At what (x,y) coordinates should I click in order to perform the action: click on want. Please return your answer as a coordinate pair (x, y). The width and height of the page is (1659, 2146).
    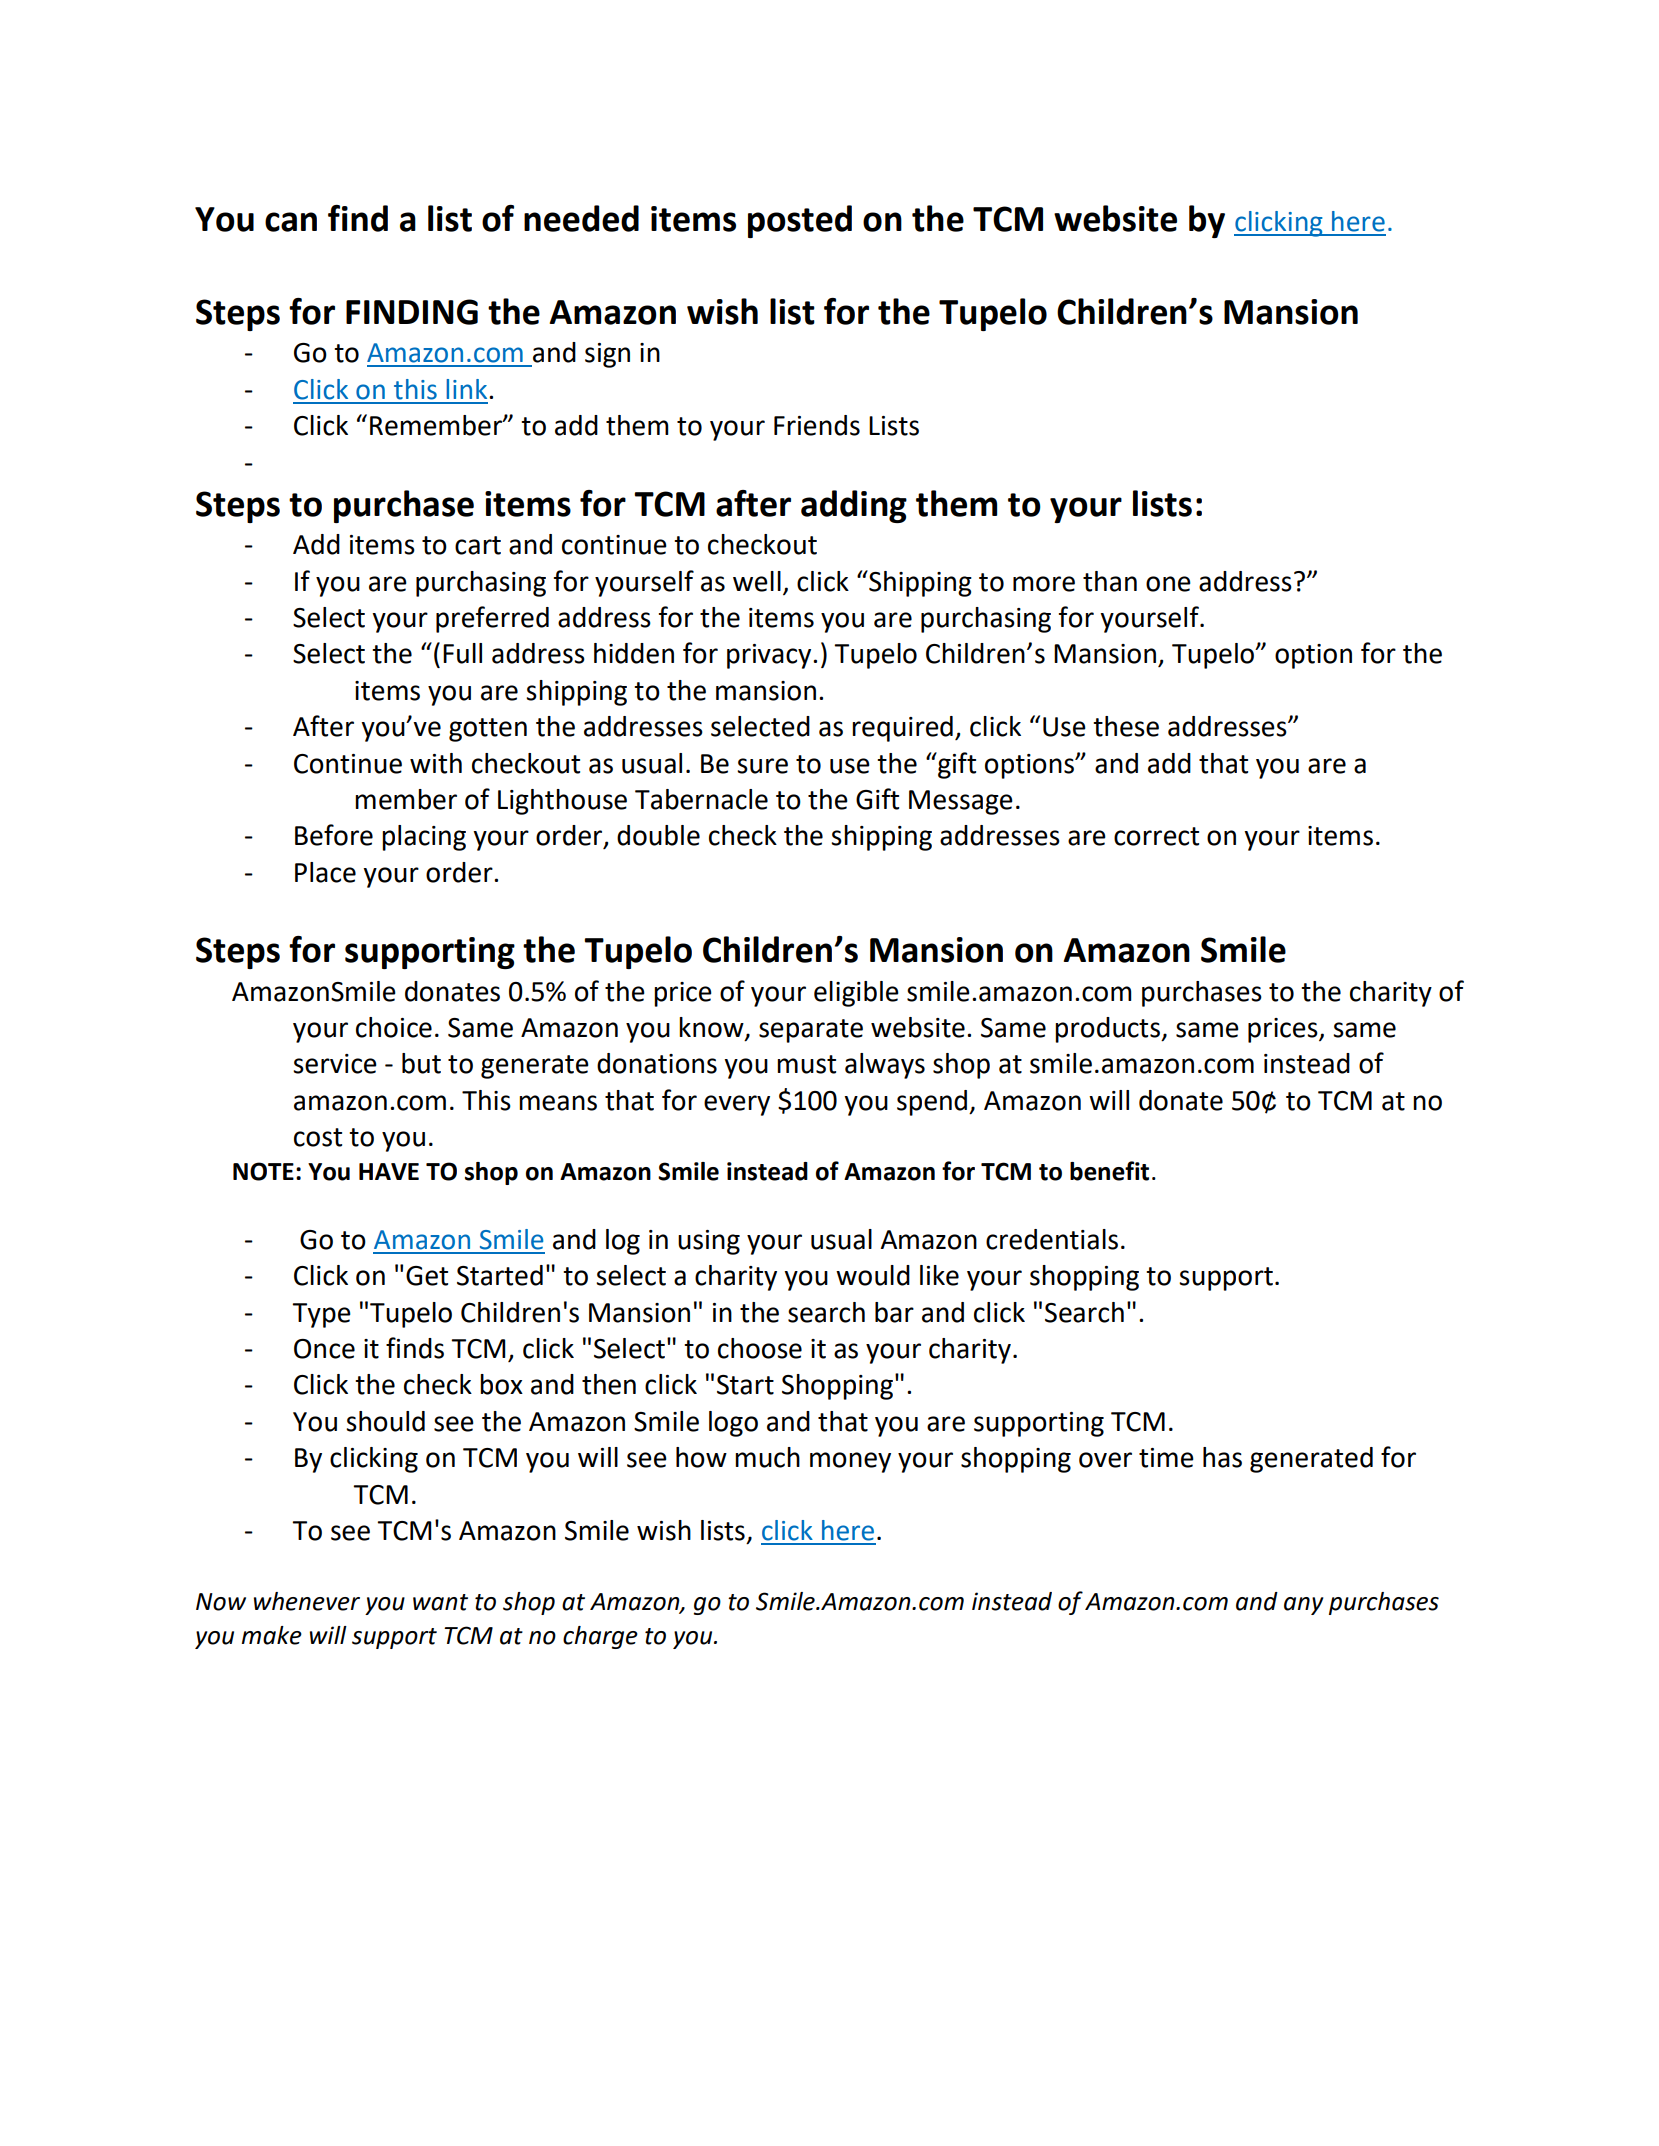
    Looking at the image, I should click on (440, 1602).
